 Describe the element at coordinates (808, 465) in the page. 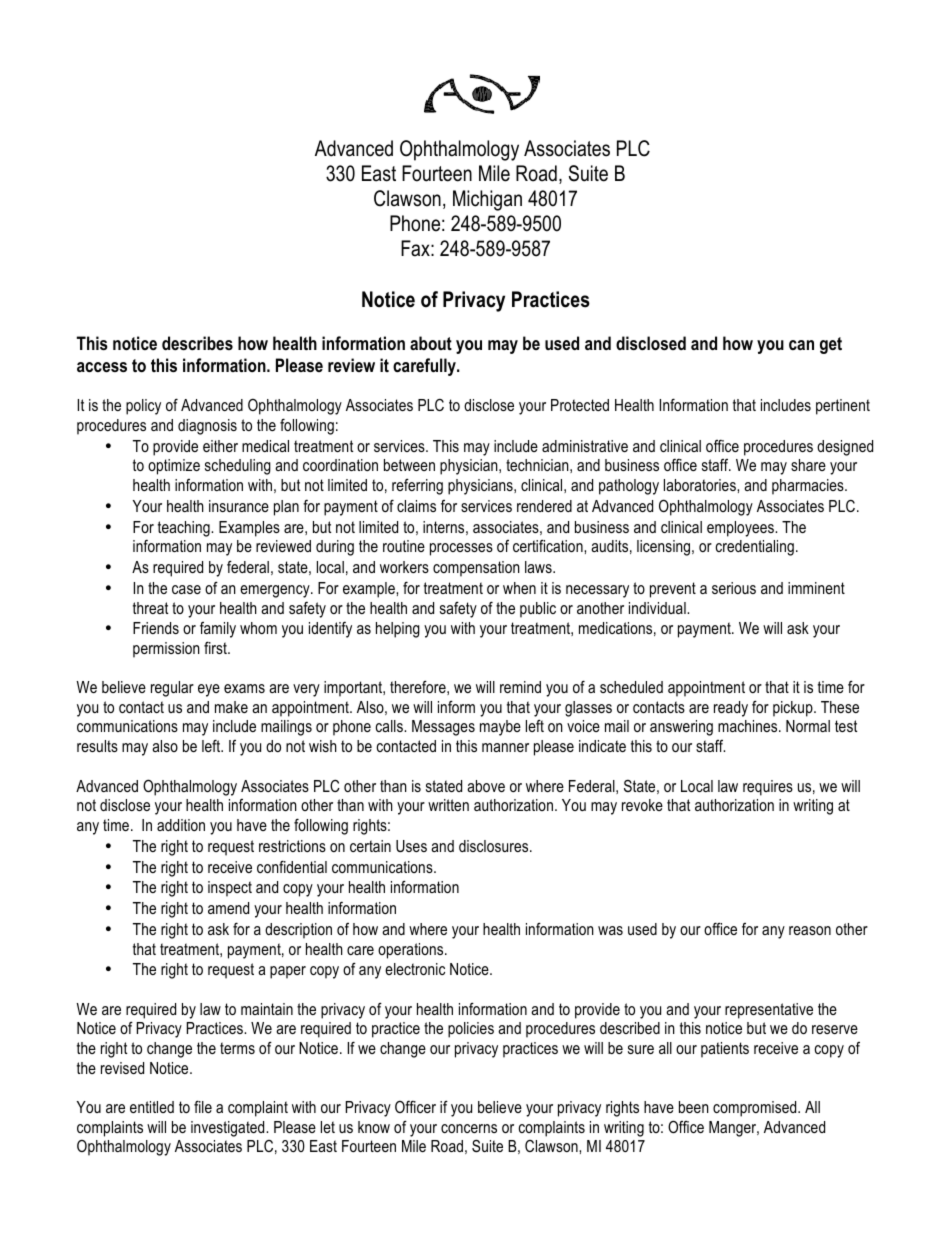

I see `share` at that location.
